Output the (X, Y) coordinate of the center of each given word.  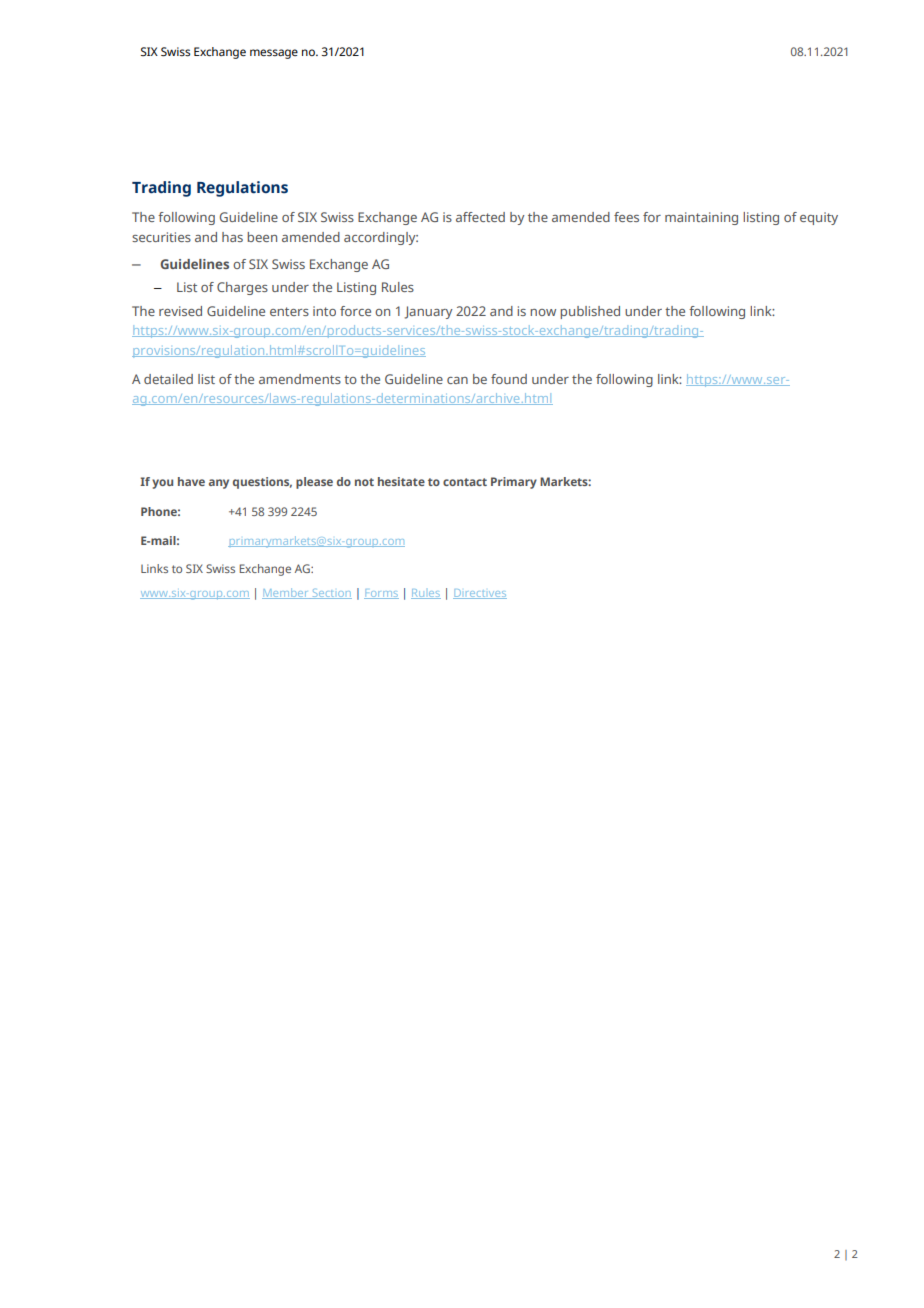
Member (286, 593)
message (274, 54)
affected (480, 217)
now (543, 312)
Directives (480, 594)
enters (289, 311)
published (590, 312)
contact (465, 482)
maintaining (701, 218)
